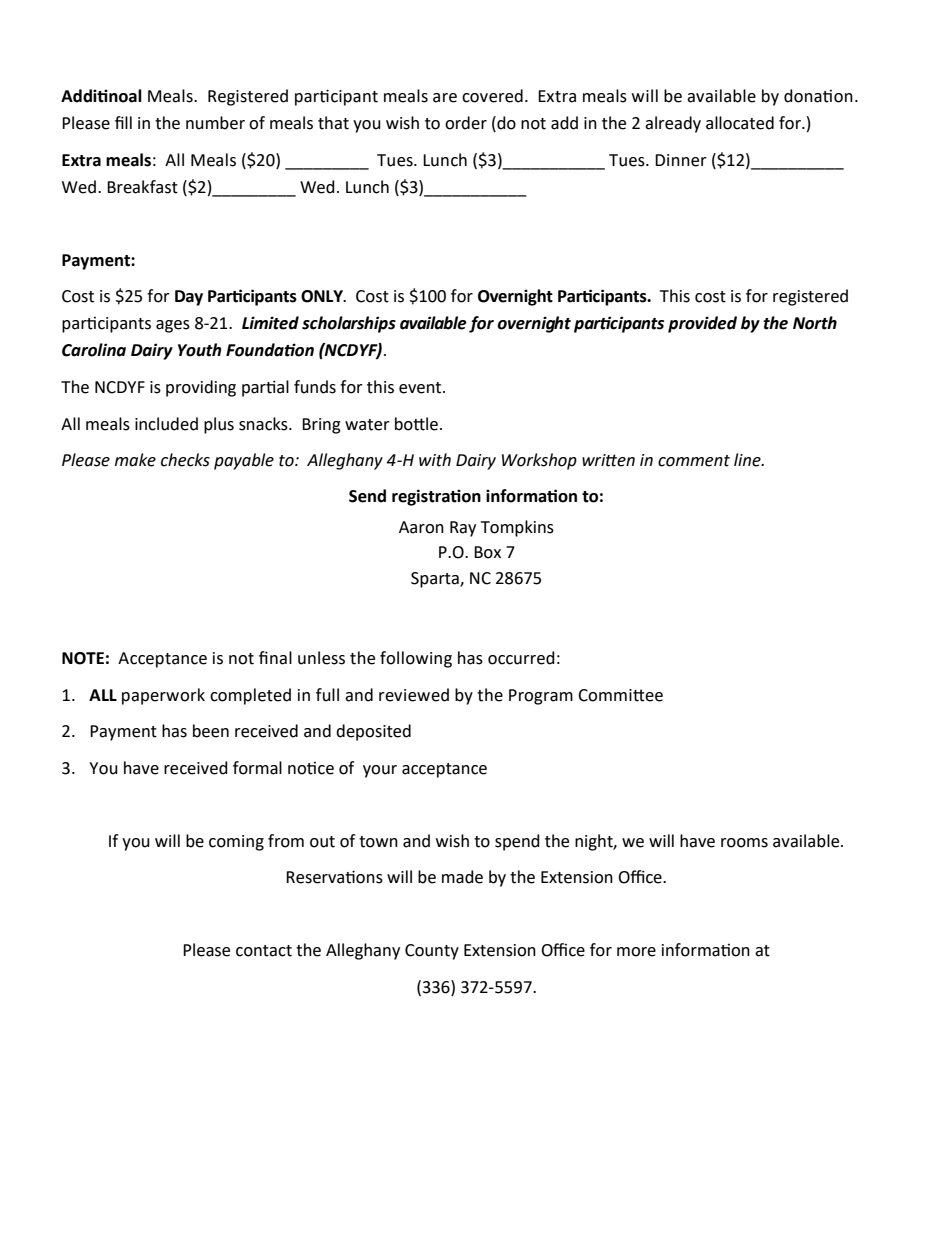  What do you see at coordinates (740, 123) in the screenshot?
I see `allocated` at bounding box center [740, 123].
